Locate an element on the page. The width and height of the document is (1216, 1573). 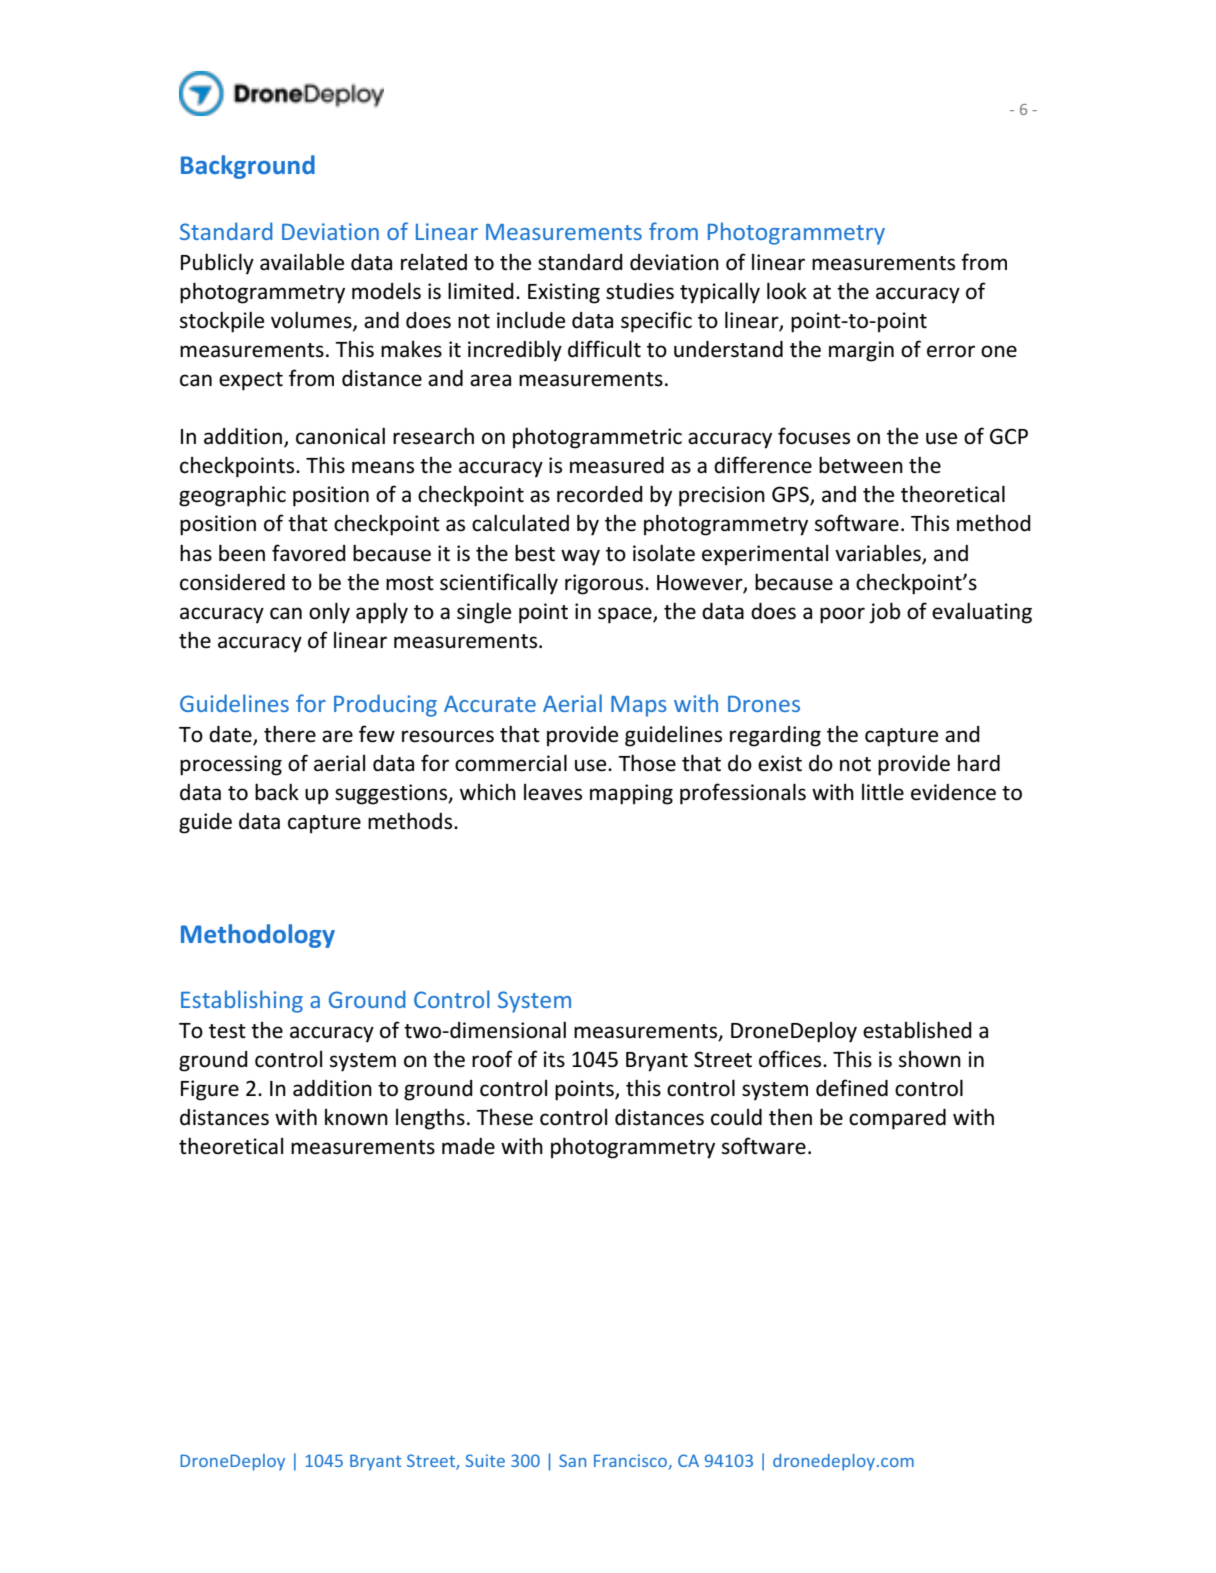
San is located at coordinates (572, 1460).
